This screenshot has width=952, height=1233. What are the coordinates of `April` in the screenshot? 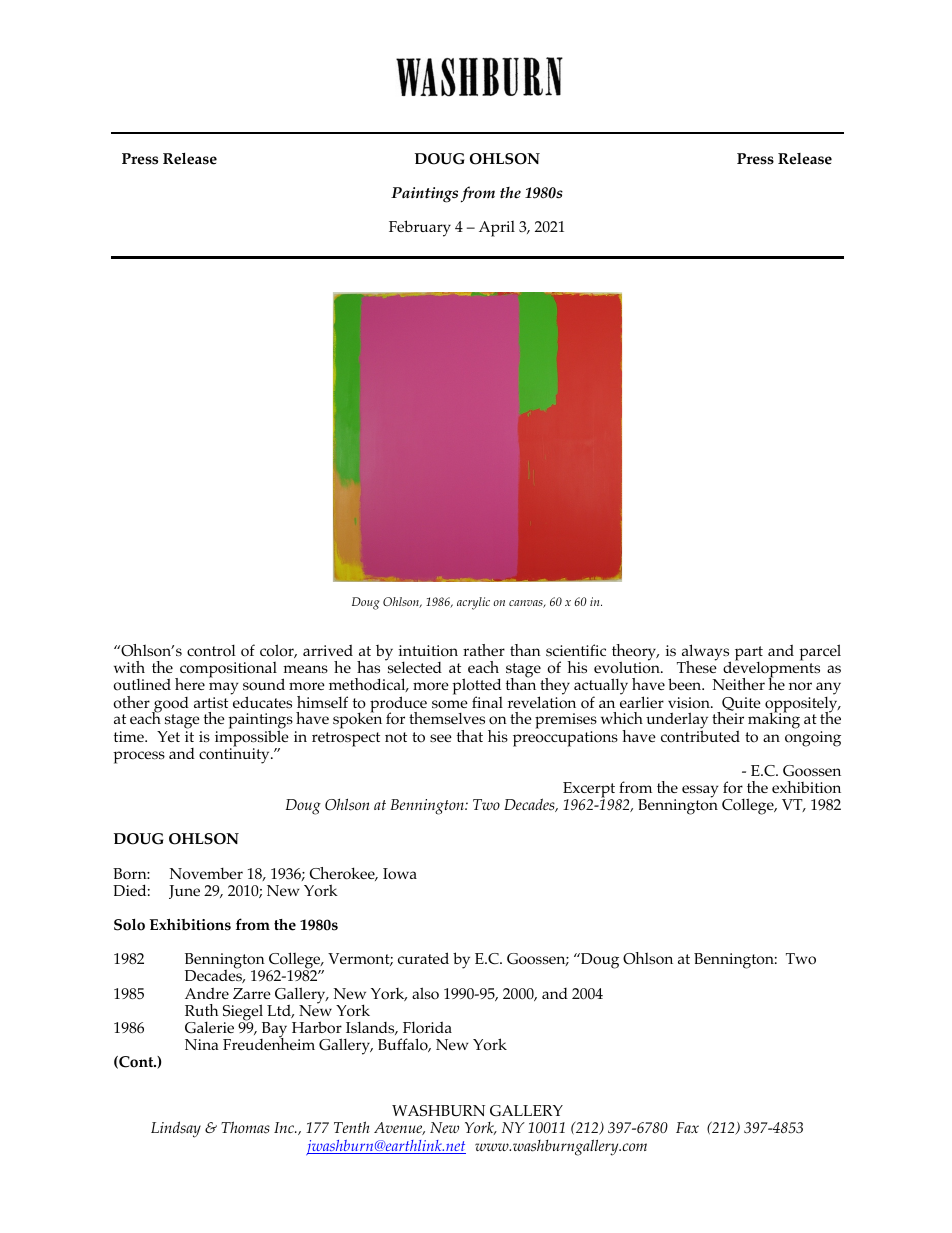 It's located at (497, 229).
